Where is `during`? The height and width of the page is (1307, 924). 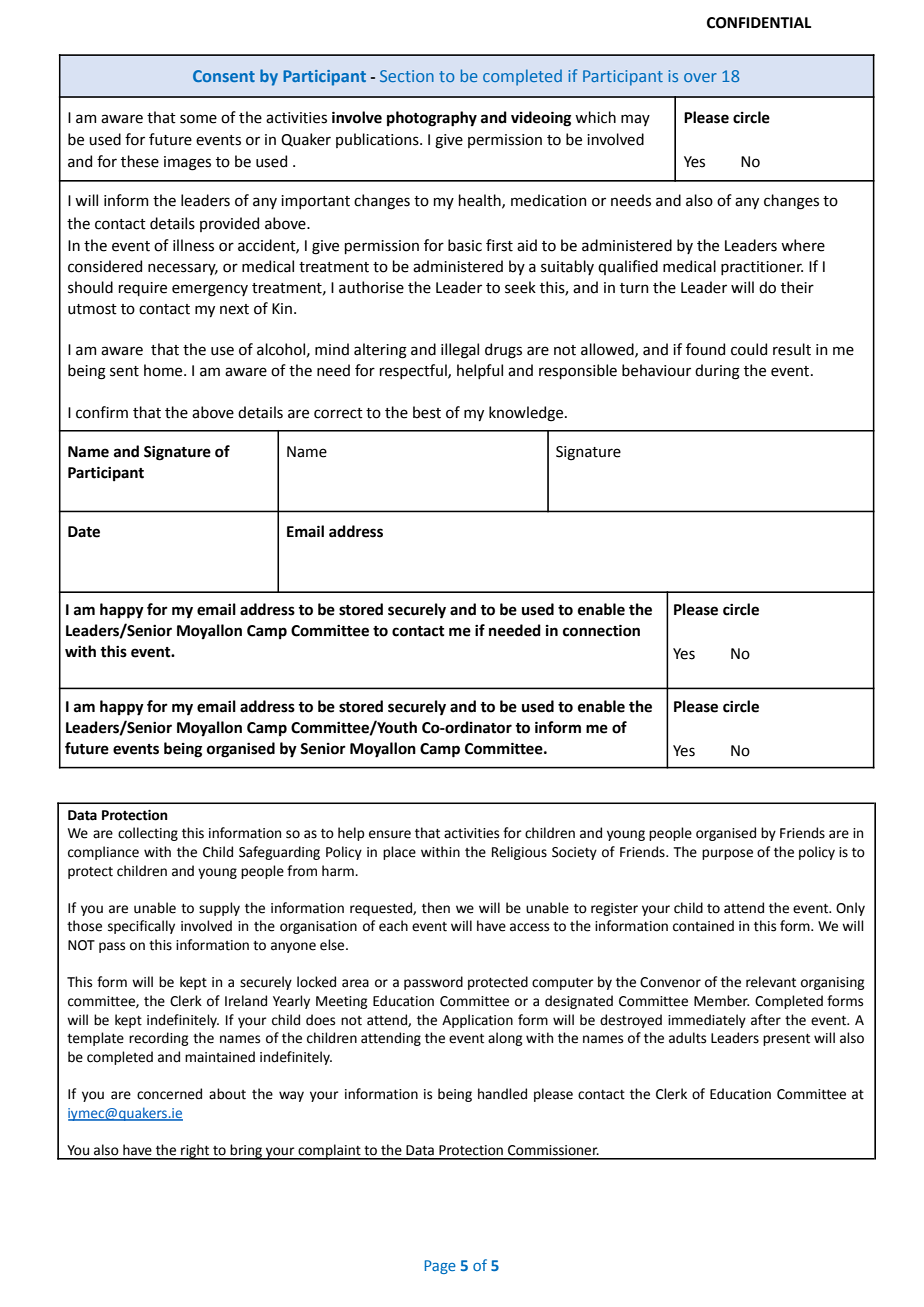 during is located at coordinates (717, 372).
